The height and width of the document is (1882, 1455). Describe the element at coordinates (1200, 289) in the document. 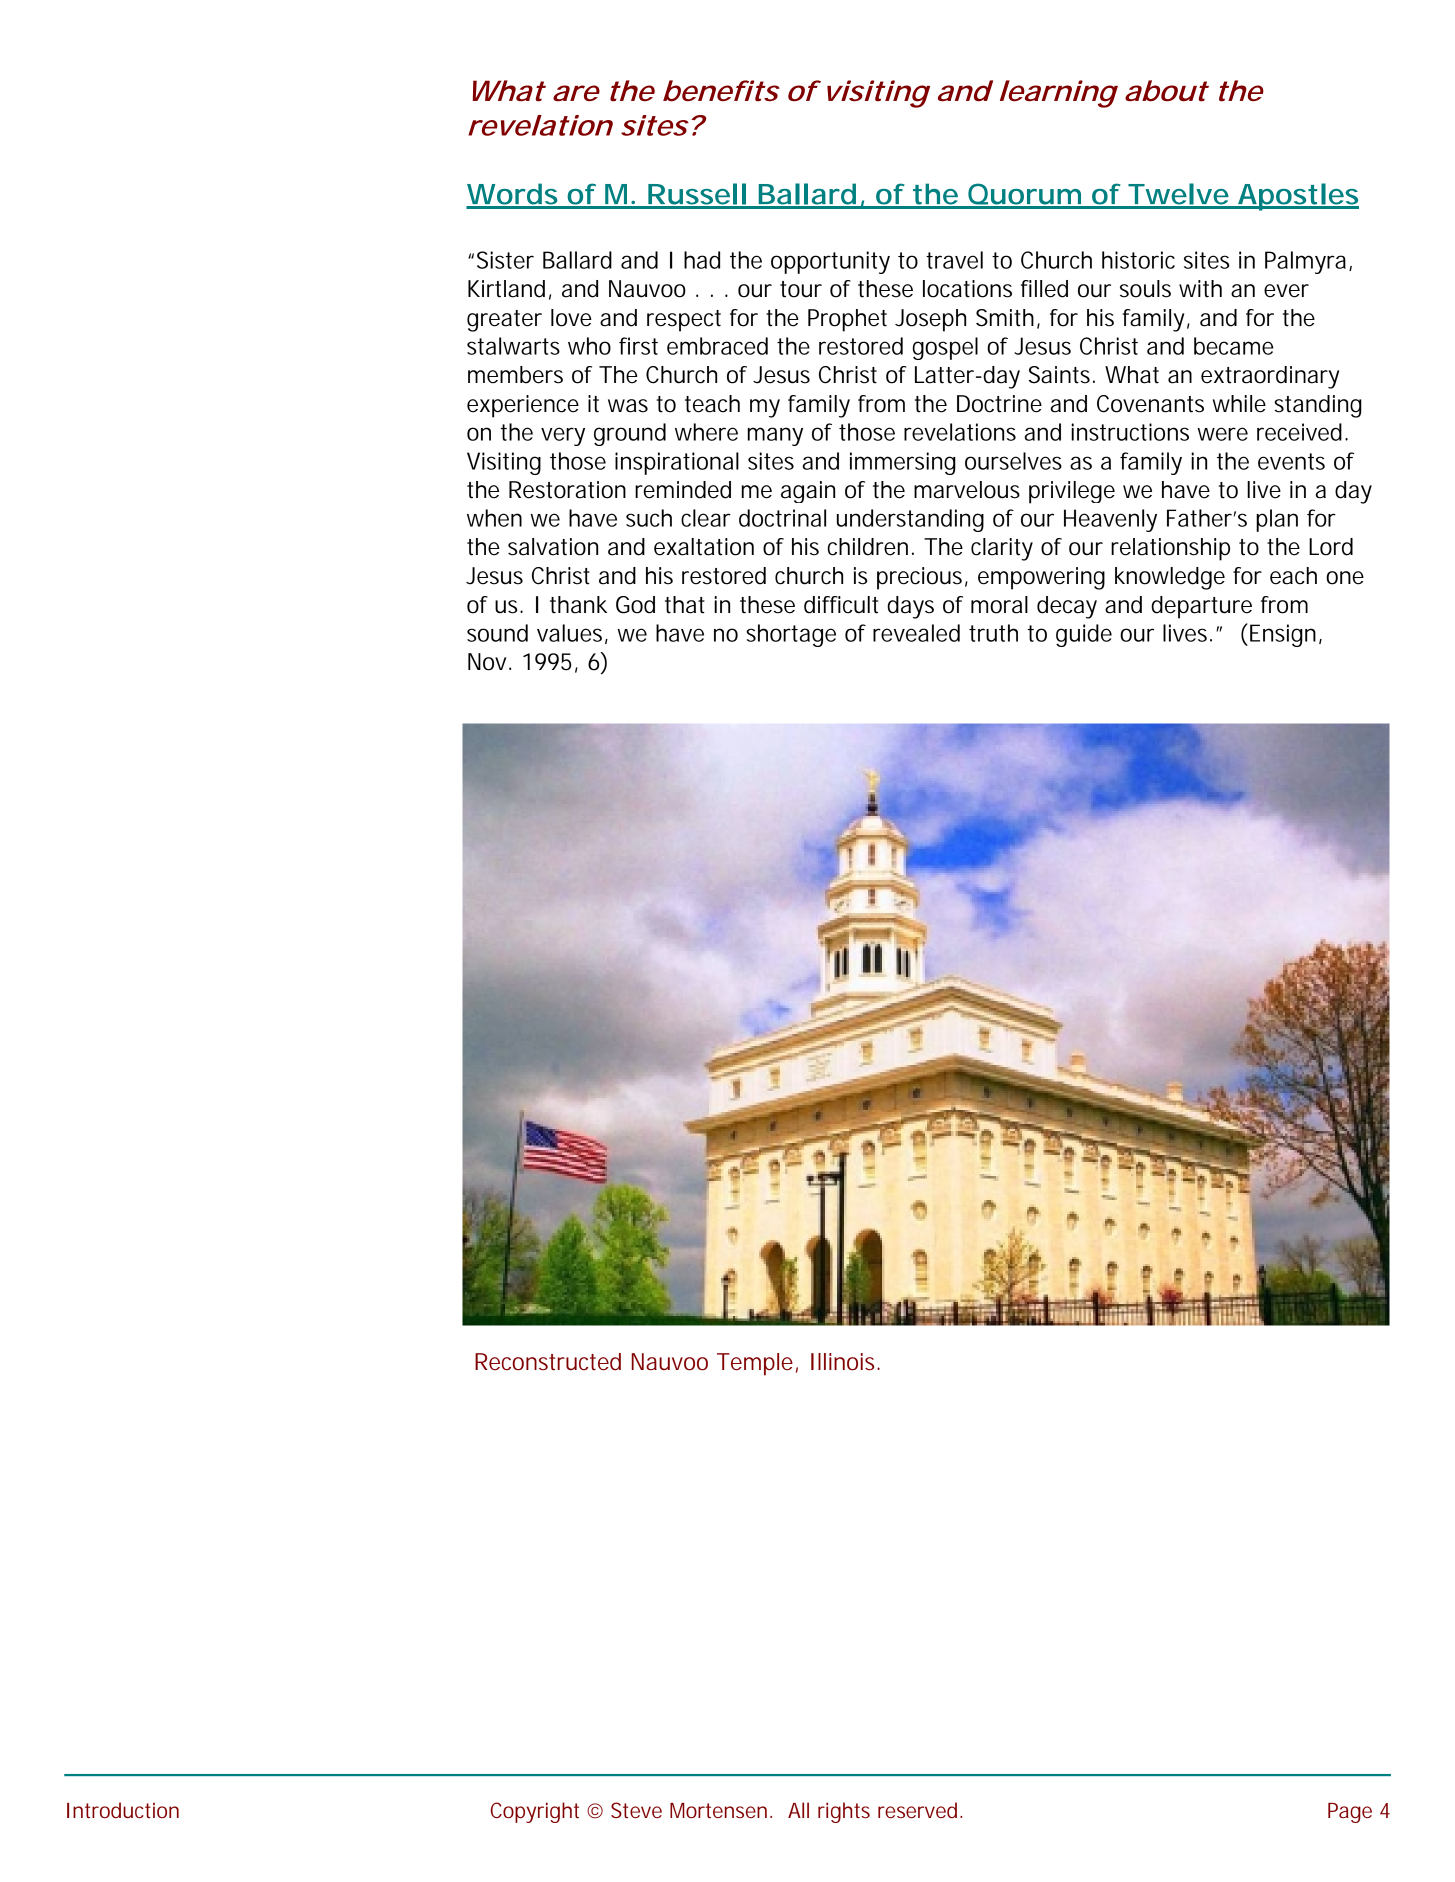

I see `with` at that location.
